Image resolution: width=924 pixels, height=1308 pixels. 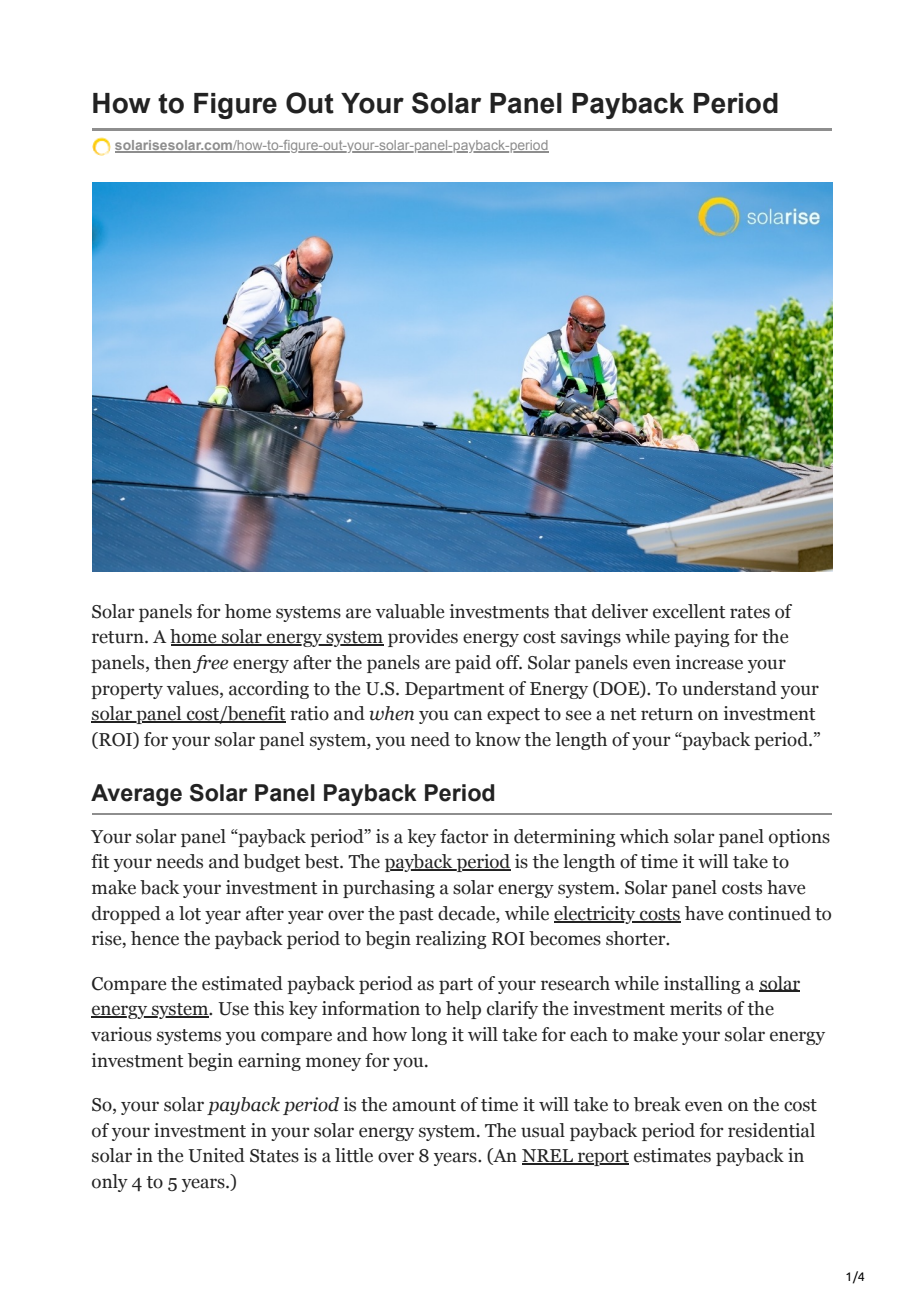 I want to click on NREL, so click(x=549, y=1157).
